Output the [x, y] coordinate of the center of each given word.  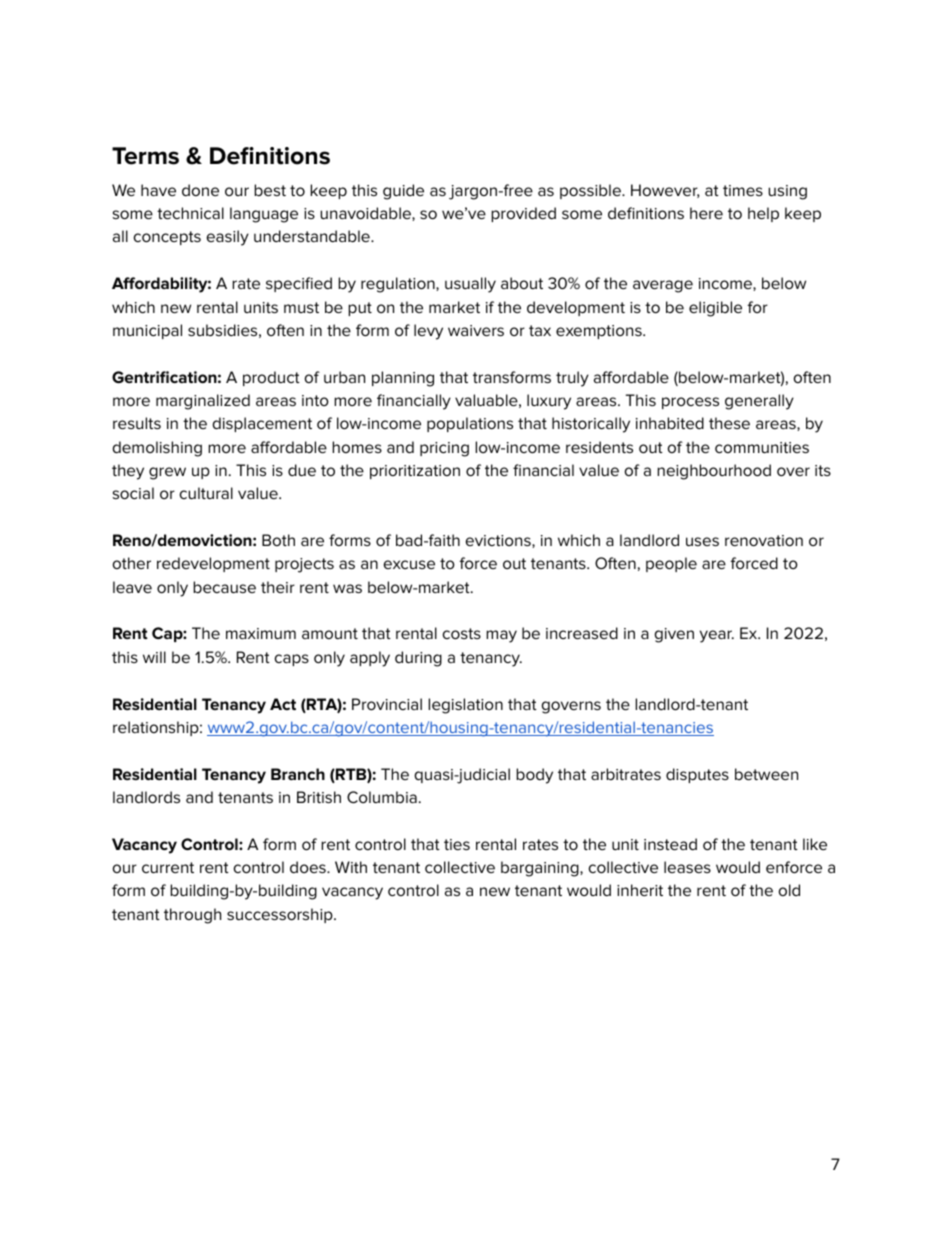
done [200, 190]
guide [403, 192]
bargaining [541, 869]
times [743, 190]
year [717, 636]
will [154, 657]
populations [470, 424]
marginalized [203, 402]
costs [462, 633]
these [729, 423]
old [789, 890]
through [192, 916]
